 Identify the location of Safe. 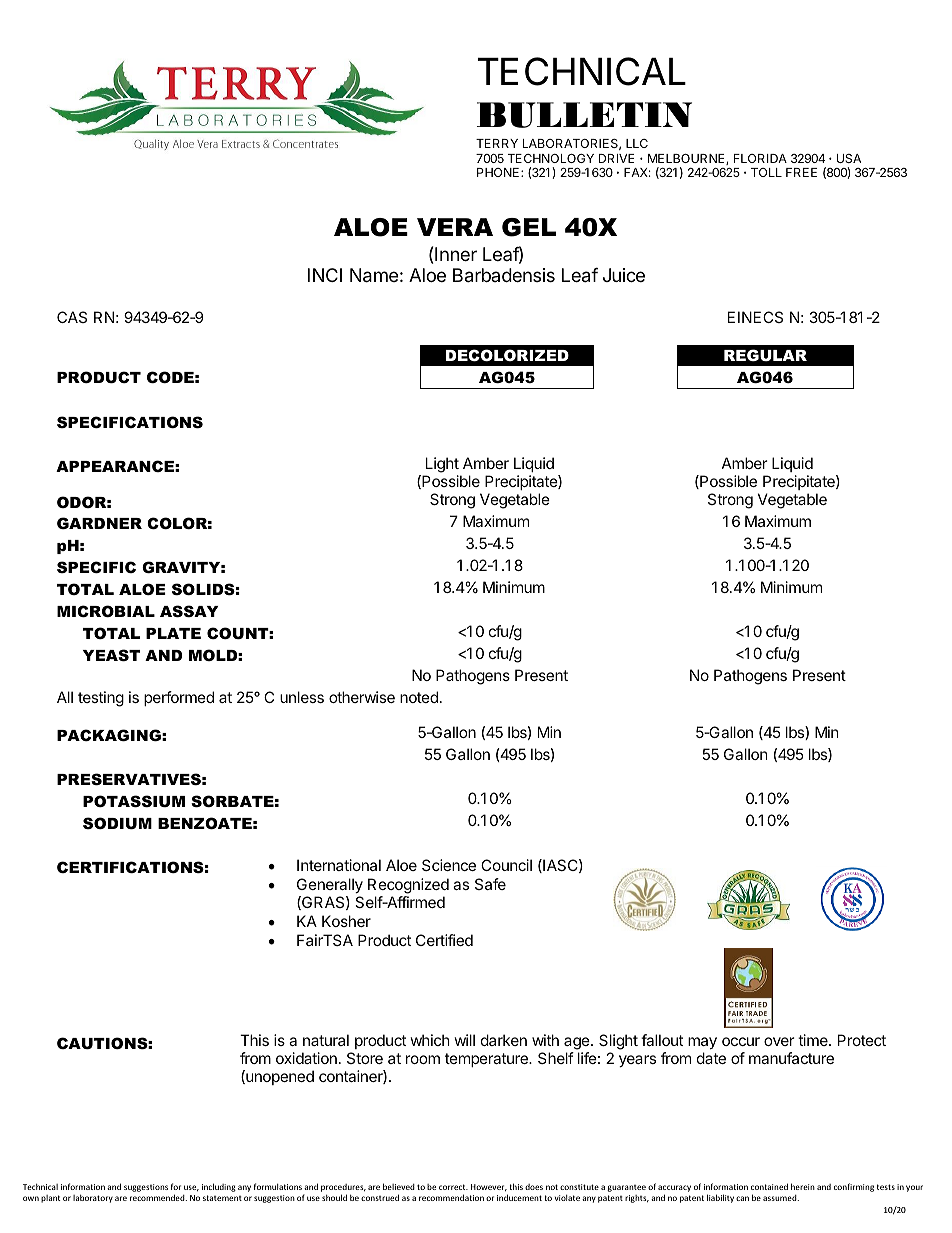
(490, 884).
